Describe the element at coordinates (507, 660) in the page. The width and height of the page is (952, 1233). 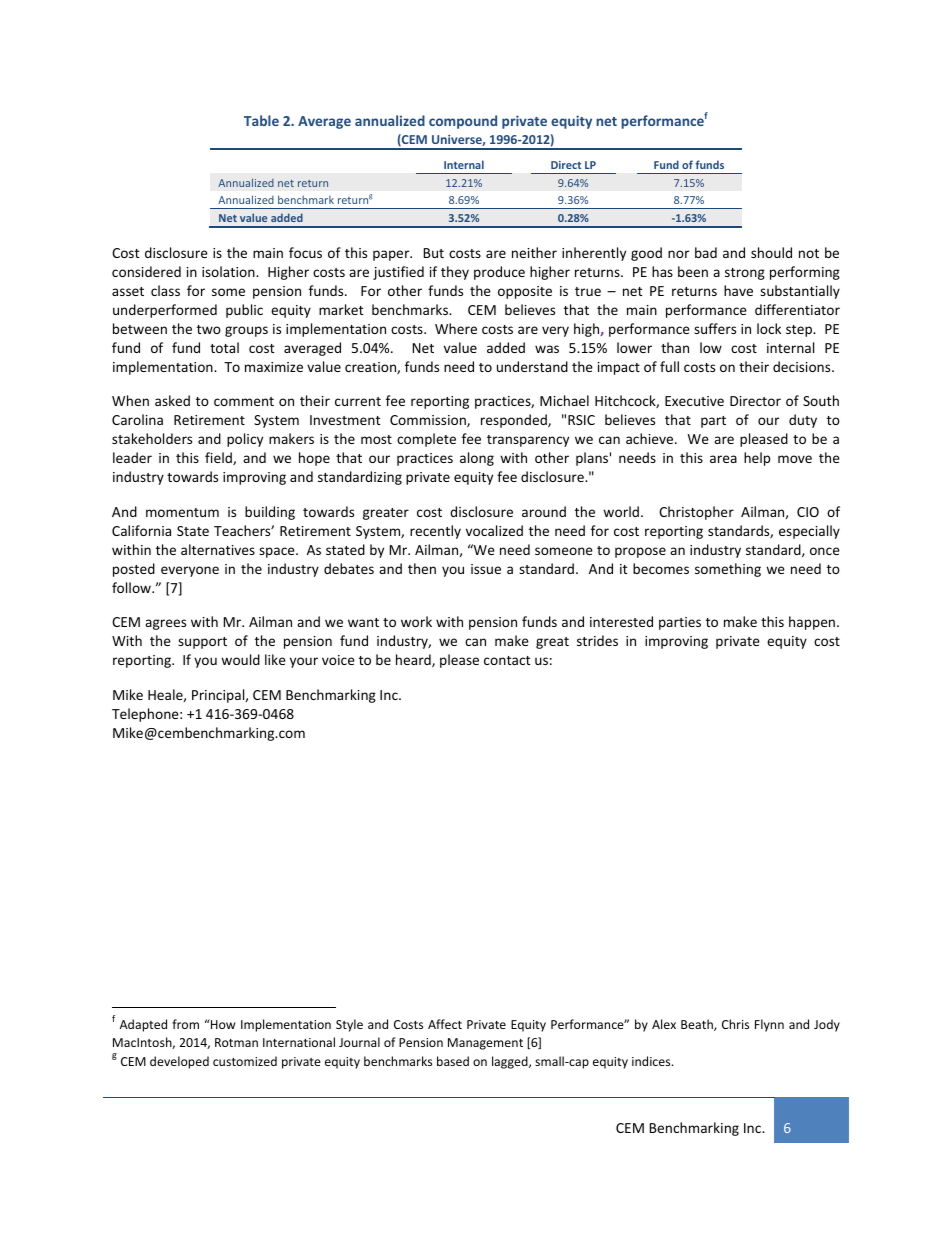
I see `contact` at that location.
